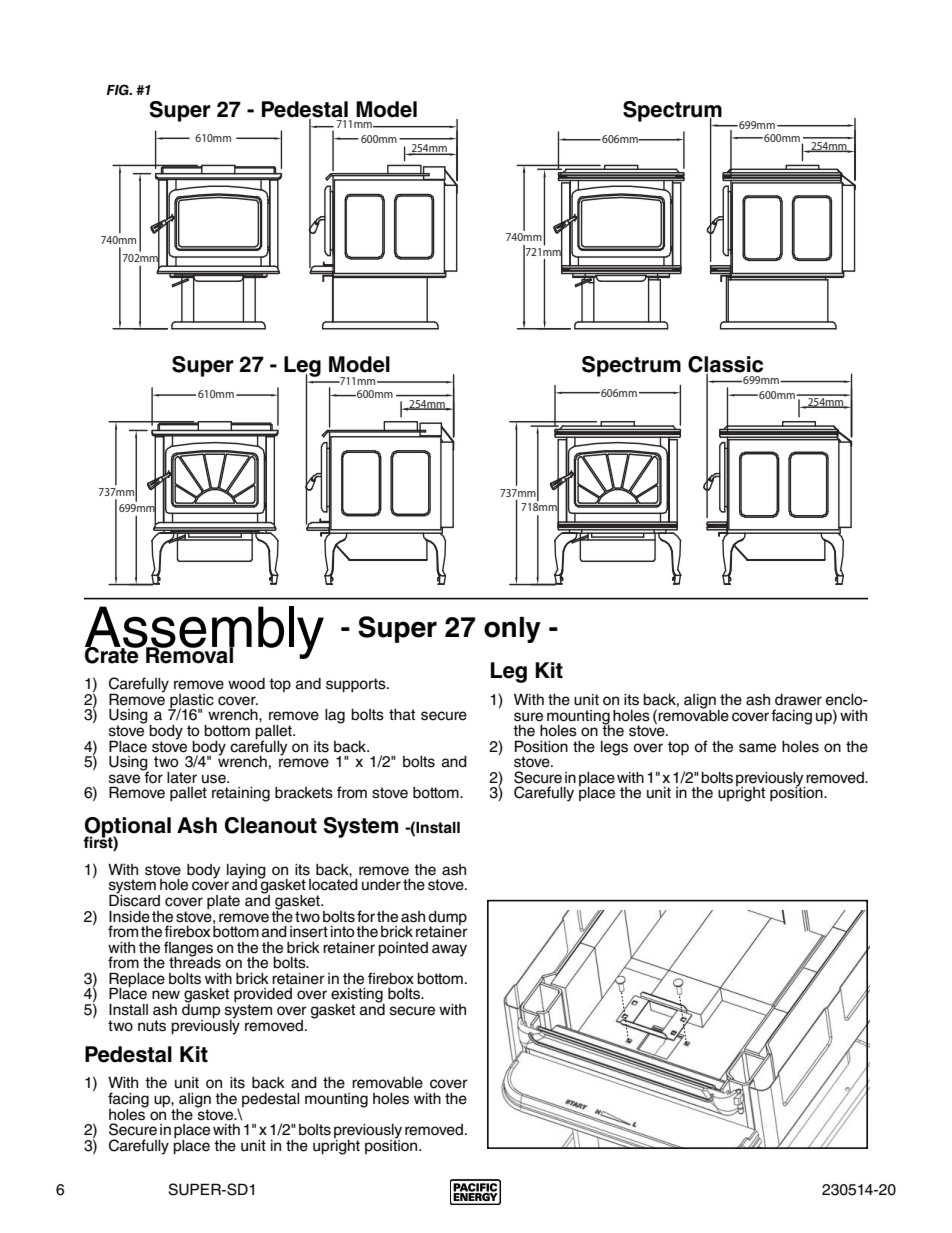 Image resolution: width=952 pixels, height=1233 pixels. Describe the element at coordinates (798, 700) in the screenshot. I see `drawer` at that location.
